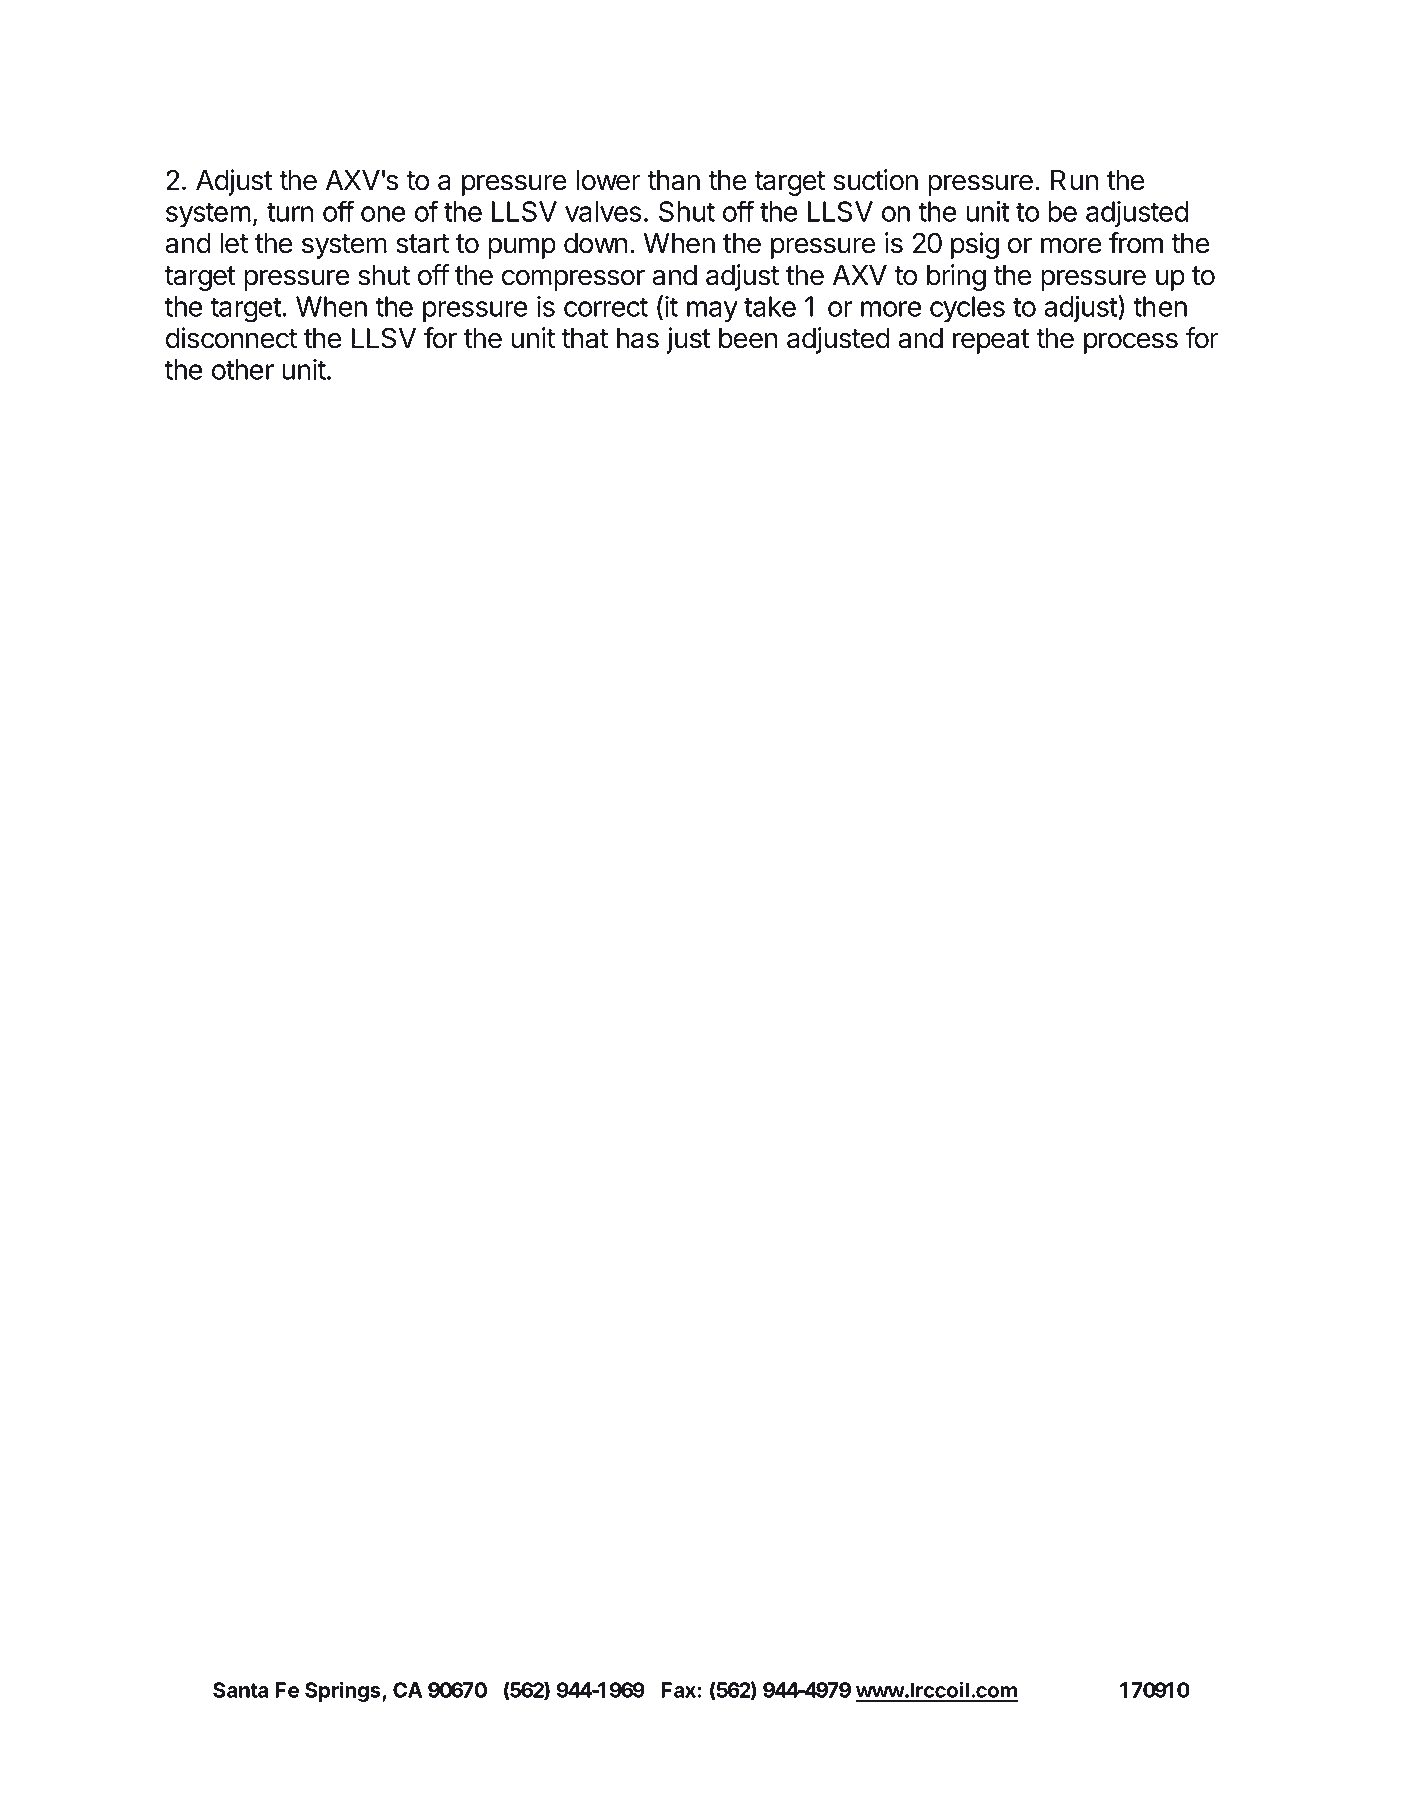 The height and width of the image is (1814, 1401). Describe the element at coordinates (748, 338) in the image. I see `been` at that location.
